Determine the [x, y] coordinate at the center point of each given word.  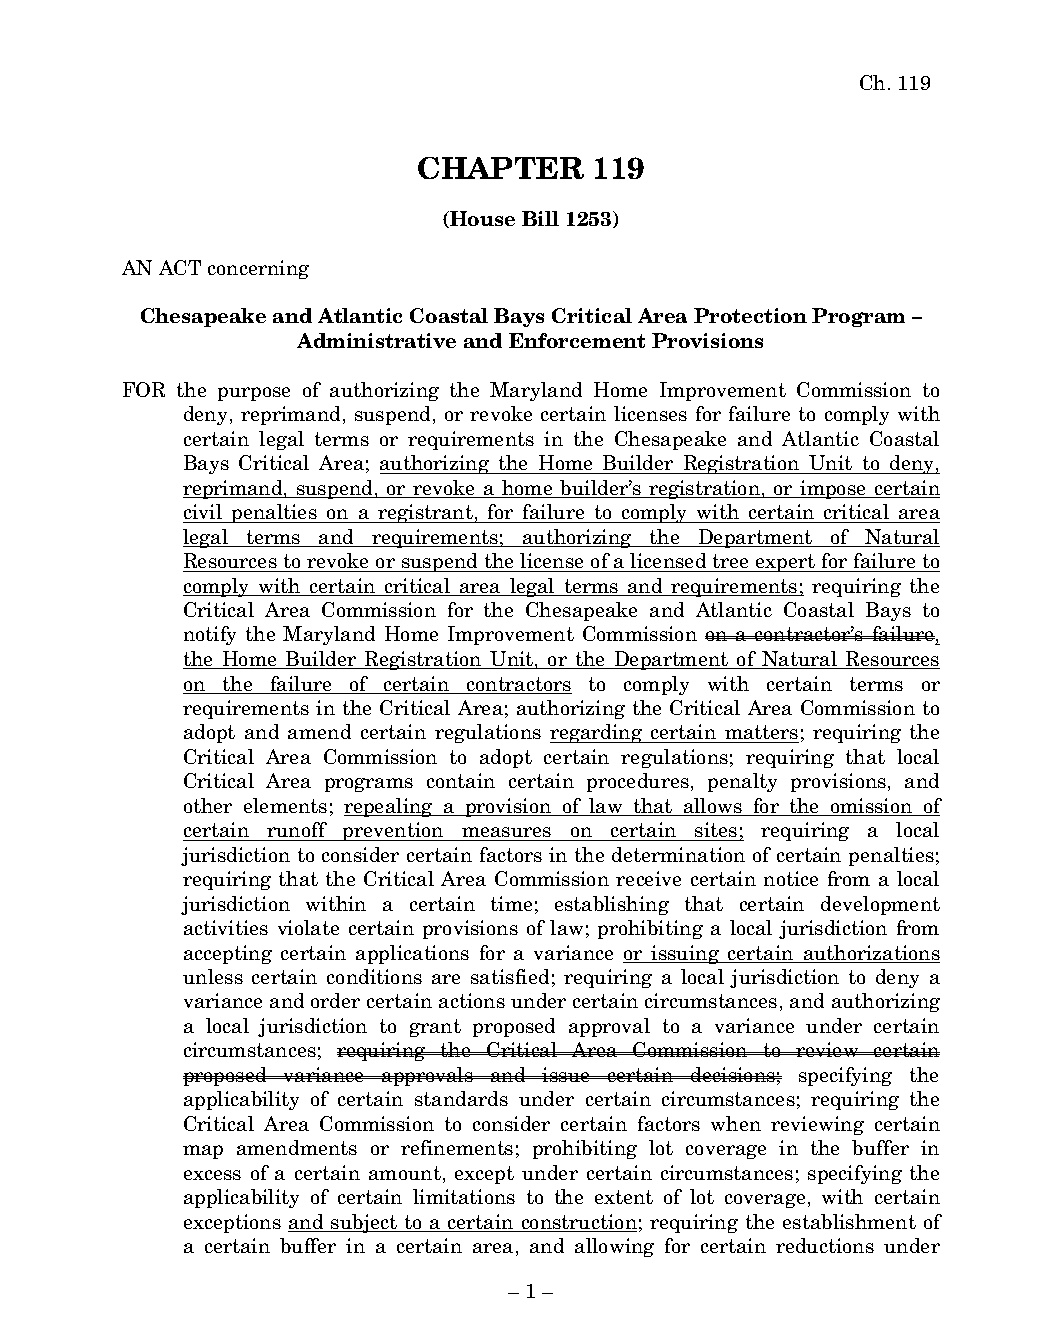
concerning [258, 269]
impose [833, 489]
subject [364, 1223]
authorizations [871, 954]
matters [761, 734]
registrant [425, 513]
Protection [750, 315]
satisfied [510, 976]
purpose [254, 394]
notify [210, 635]
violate [308, 927]
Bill [540, 218]
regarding [597, 733]
